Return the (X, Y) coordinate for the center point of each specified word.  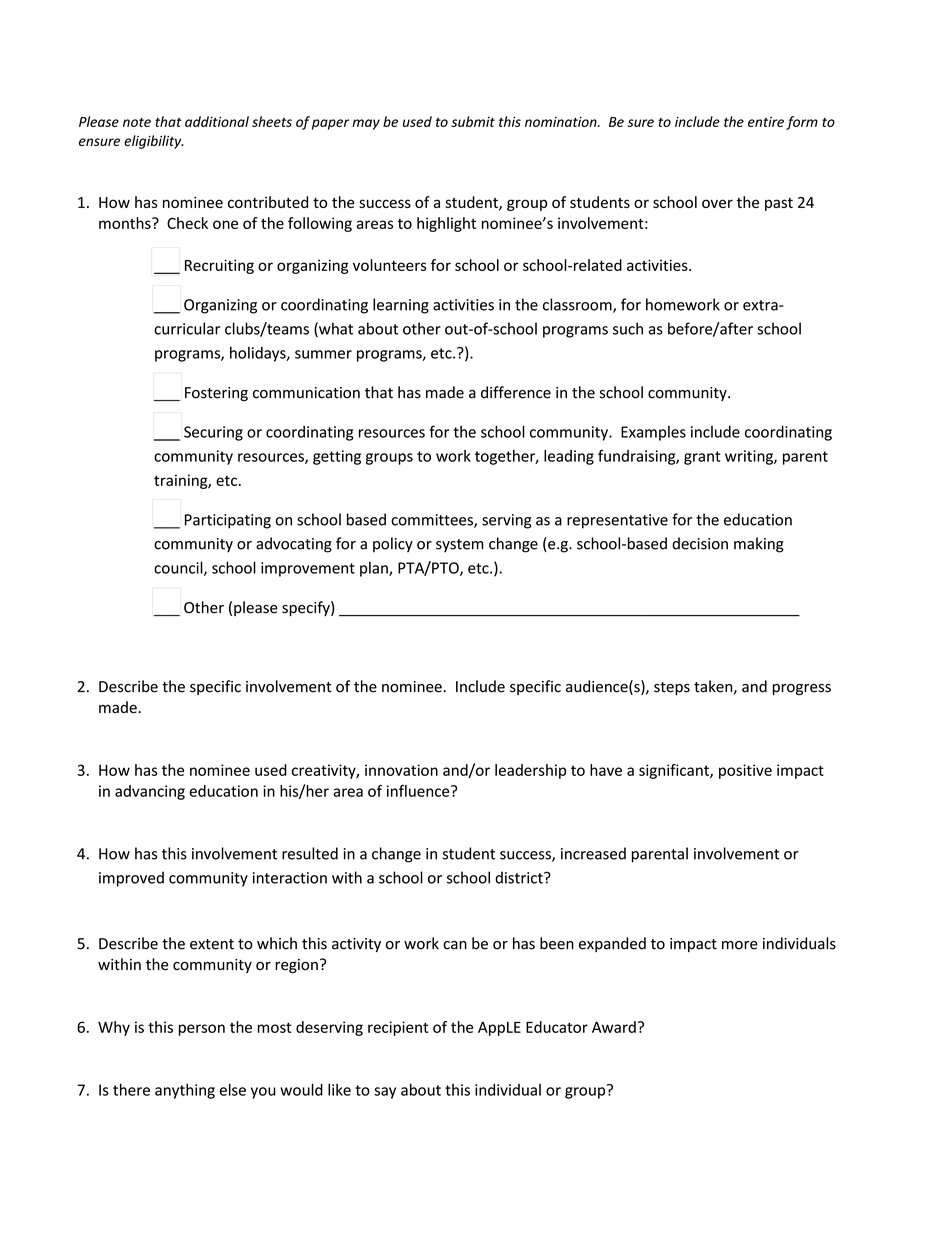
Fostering (216, 394)
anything (185, 1091)
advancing (150, 792)
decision (700, 543)
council (179, 568)
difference (516, 392)
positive (745, 771)
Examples (653, 433)
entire (766, 122)
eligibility (154, 142)
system (460, 545)
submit (473, 121)
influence (419, 791)
